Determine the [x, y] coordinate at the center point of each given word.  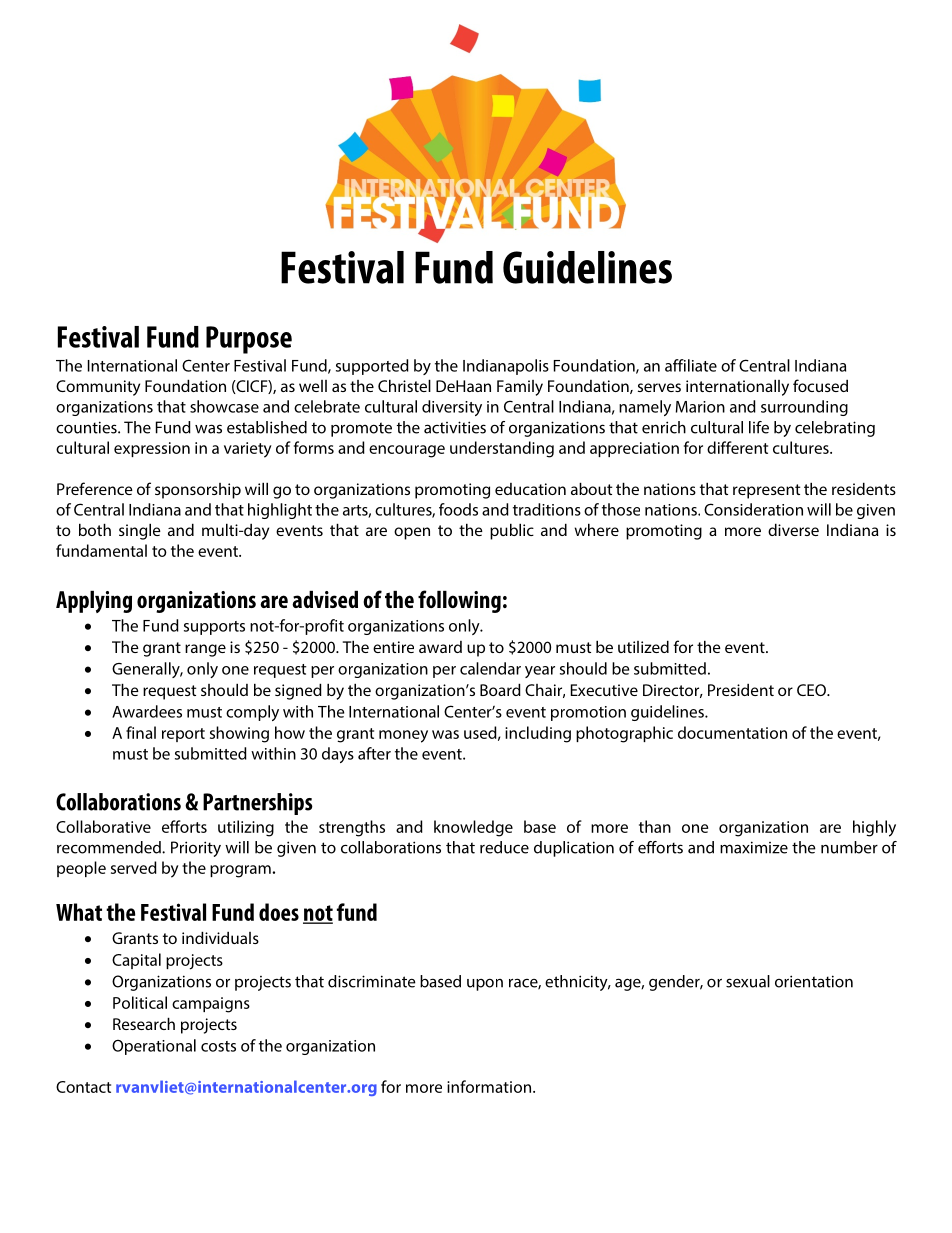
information [489, 1086]
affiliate [691, 365]
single [140, 531]
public [512, 531]
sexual [748, 981]
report [183, 735]
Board [500, 689]
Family [520, 388]
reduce [504, 847]
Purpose [249, 340]
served [134, 867]
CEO [812, 690]
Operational [154, 1047]
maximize [754, 847]
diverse [793, 529]
